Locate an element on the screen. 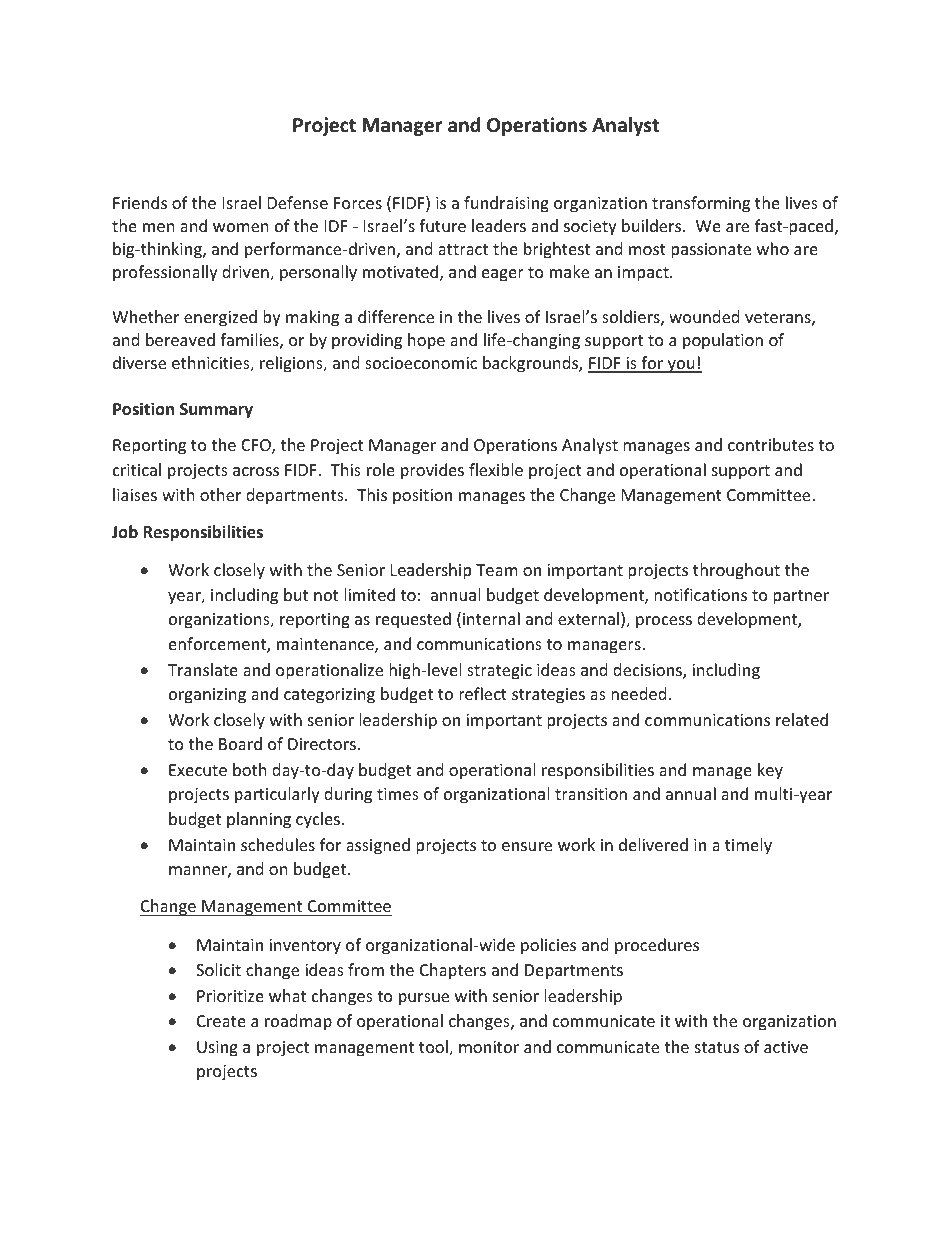  Create is located at coordinates (221, 1021).
